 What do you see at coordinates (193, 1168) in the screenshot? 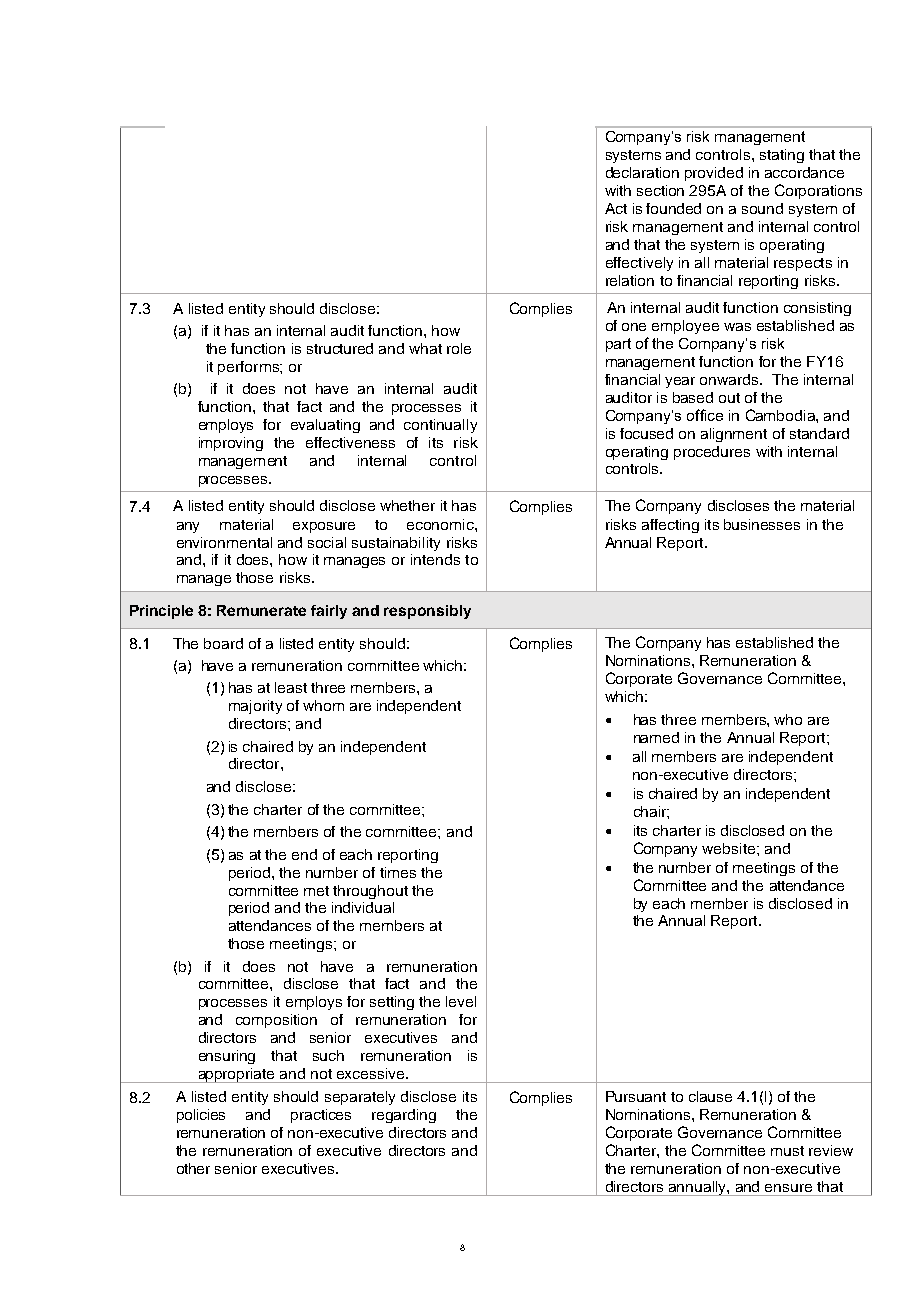
I see `other` at bounding box center [193, 1168].
